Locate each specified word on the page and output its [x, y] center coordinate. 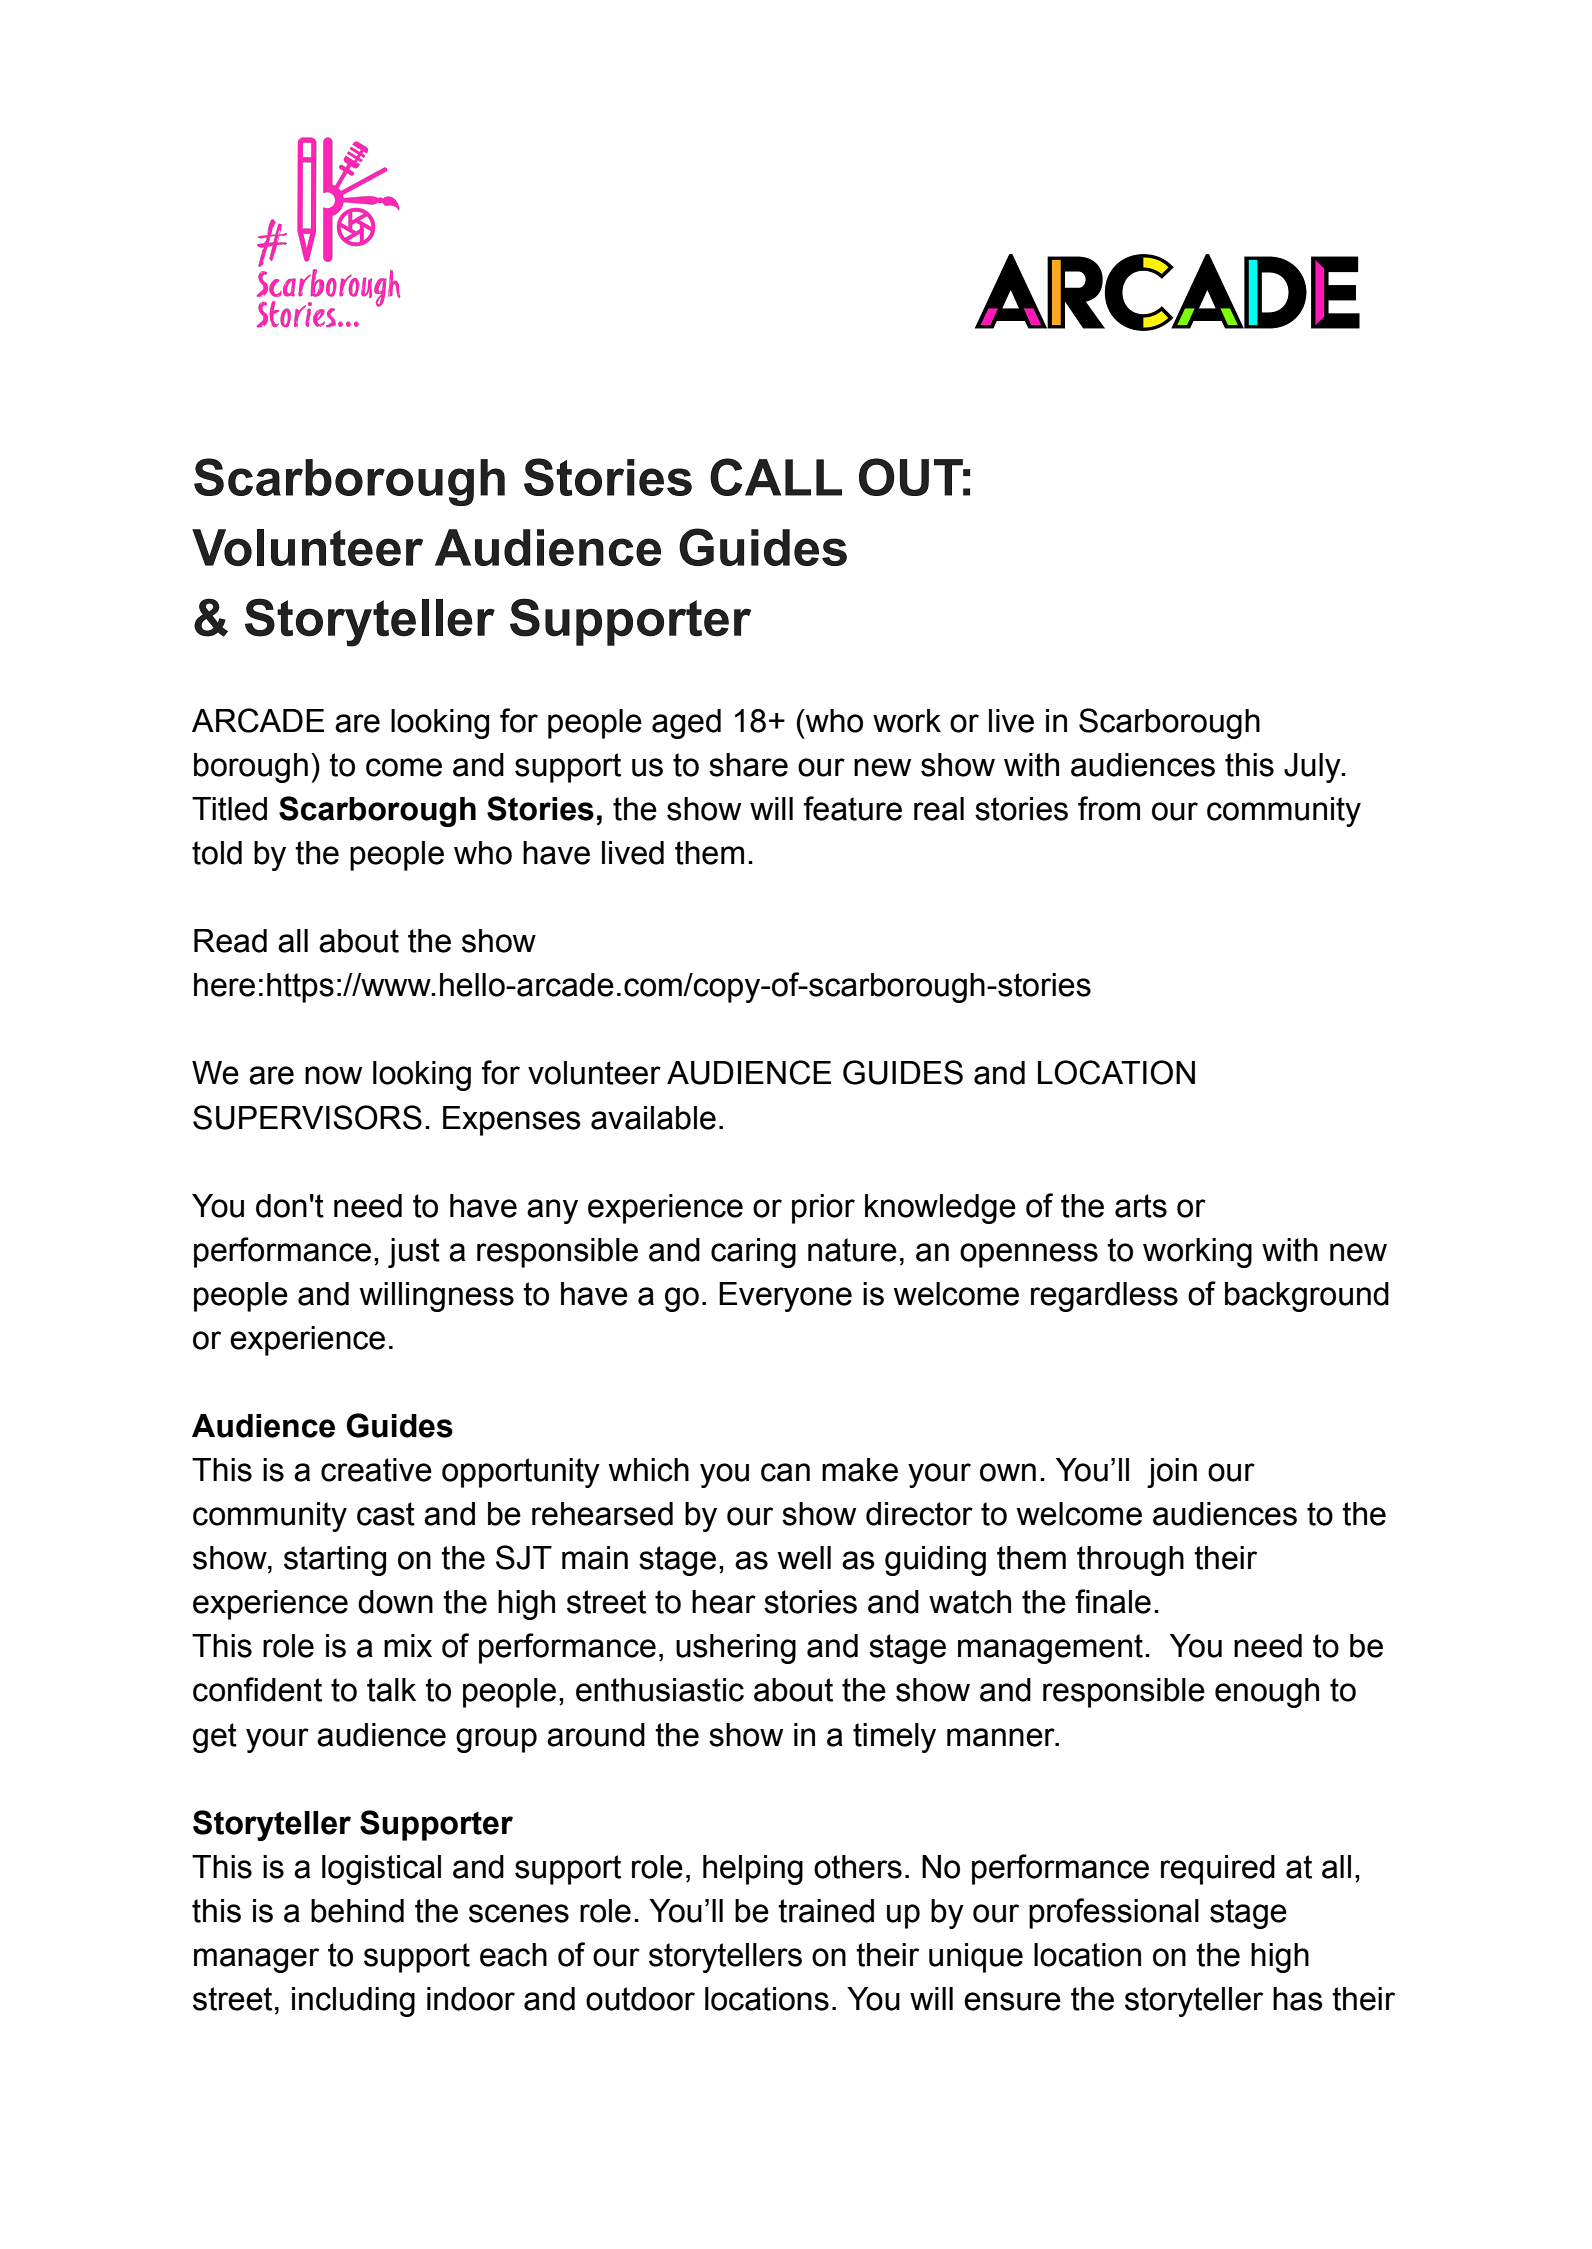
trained [826, 1911]
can [785, 1472]
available [653, 1118]
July [1313, 768]
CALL [776, 477]
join [1172, 1473]
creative [376, 1470]
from [1109, 808]
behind [357, 1911]
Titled [229, 809]
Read [230, 941]
